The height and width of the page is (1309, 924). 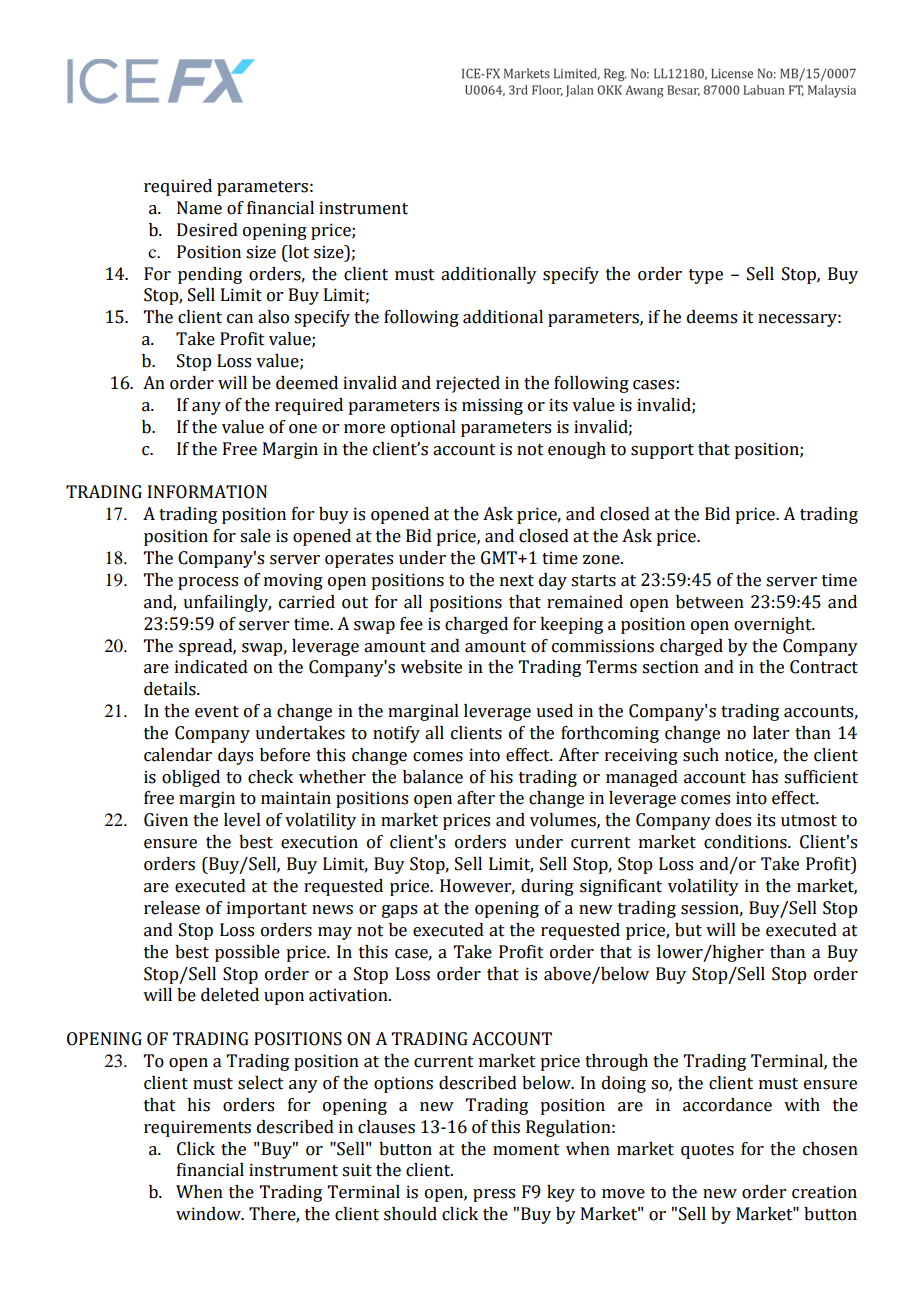 What do you see at coordinates (209, 1214) in the page?
I see `window` at bounding box center [209, 1214].
